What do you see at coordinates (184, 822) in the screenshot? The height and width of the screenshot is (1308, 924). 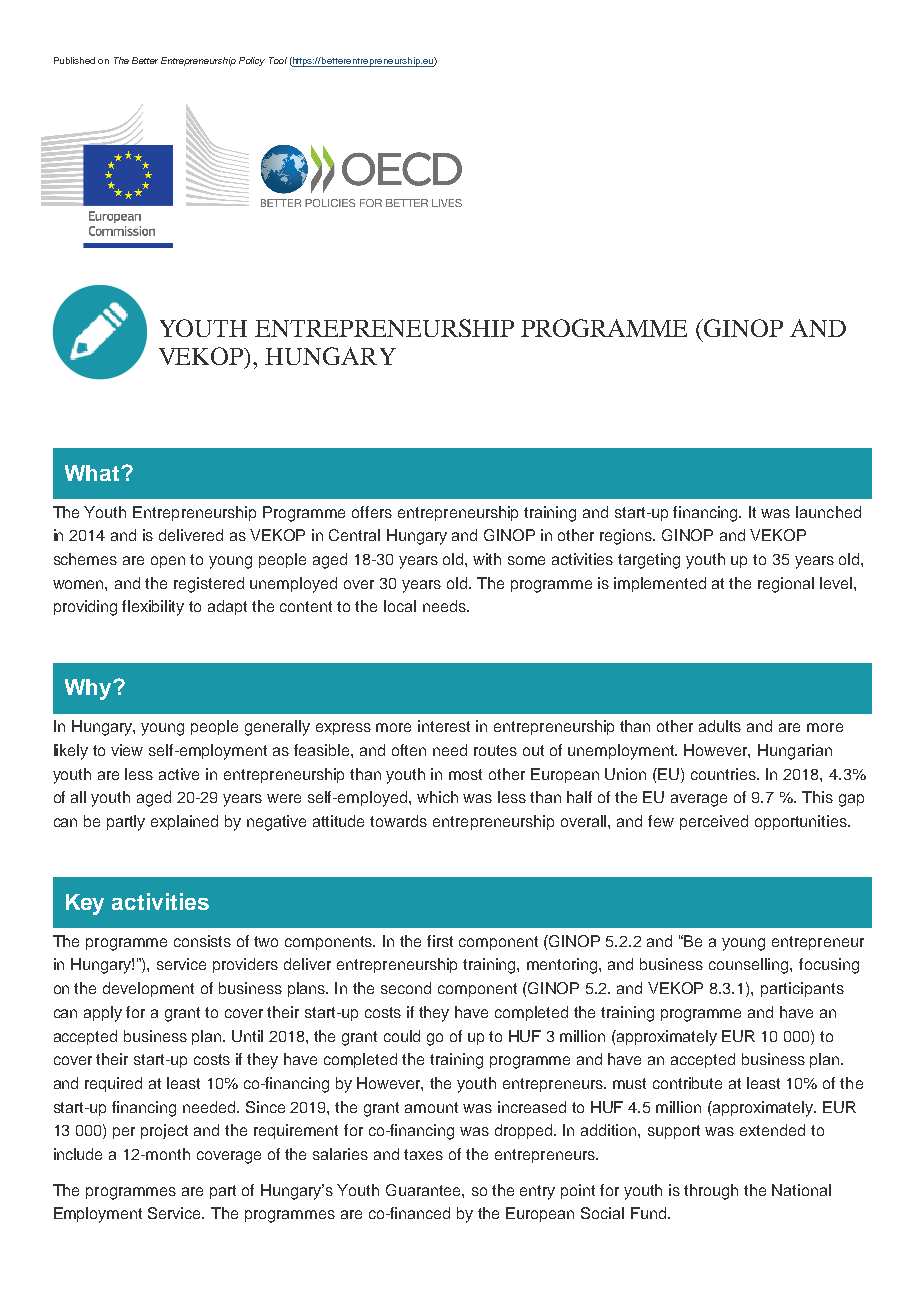 I see `explained` at bounding box center [184, 822].
